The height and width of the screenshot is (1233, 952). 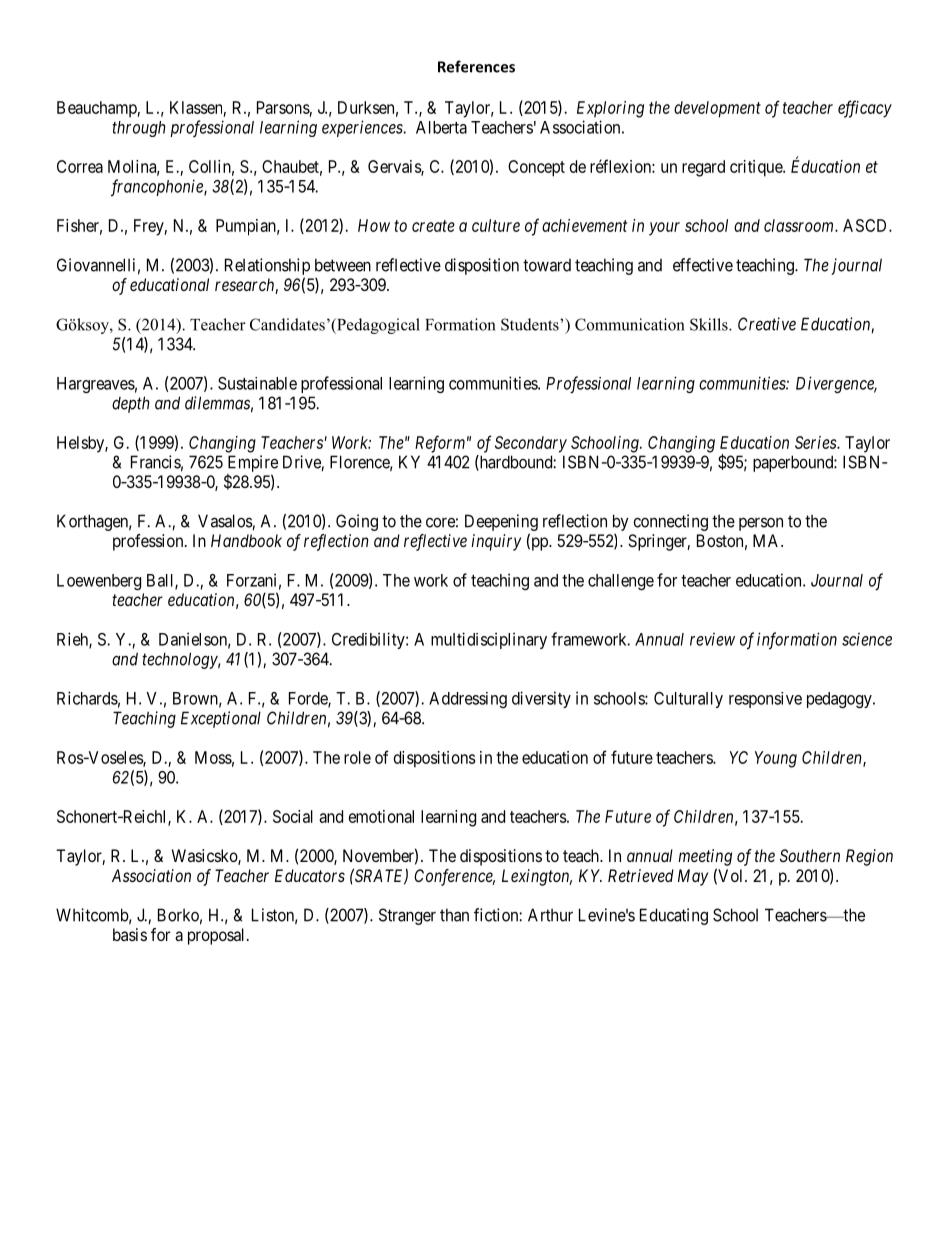 What do you see at coordinates (761, 524) in the screenshot?
I see `person` at bounding box center [761, 524].
